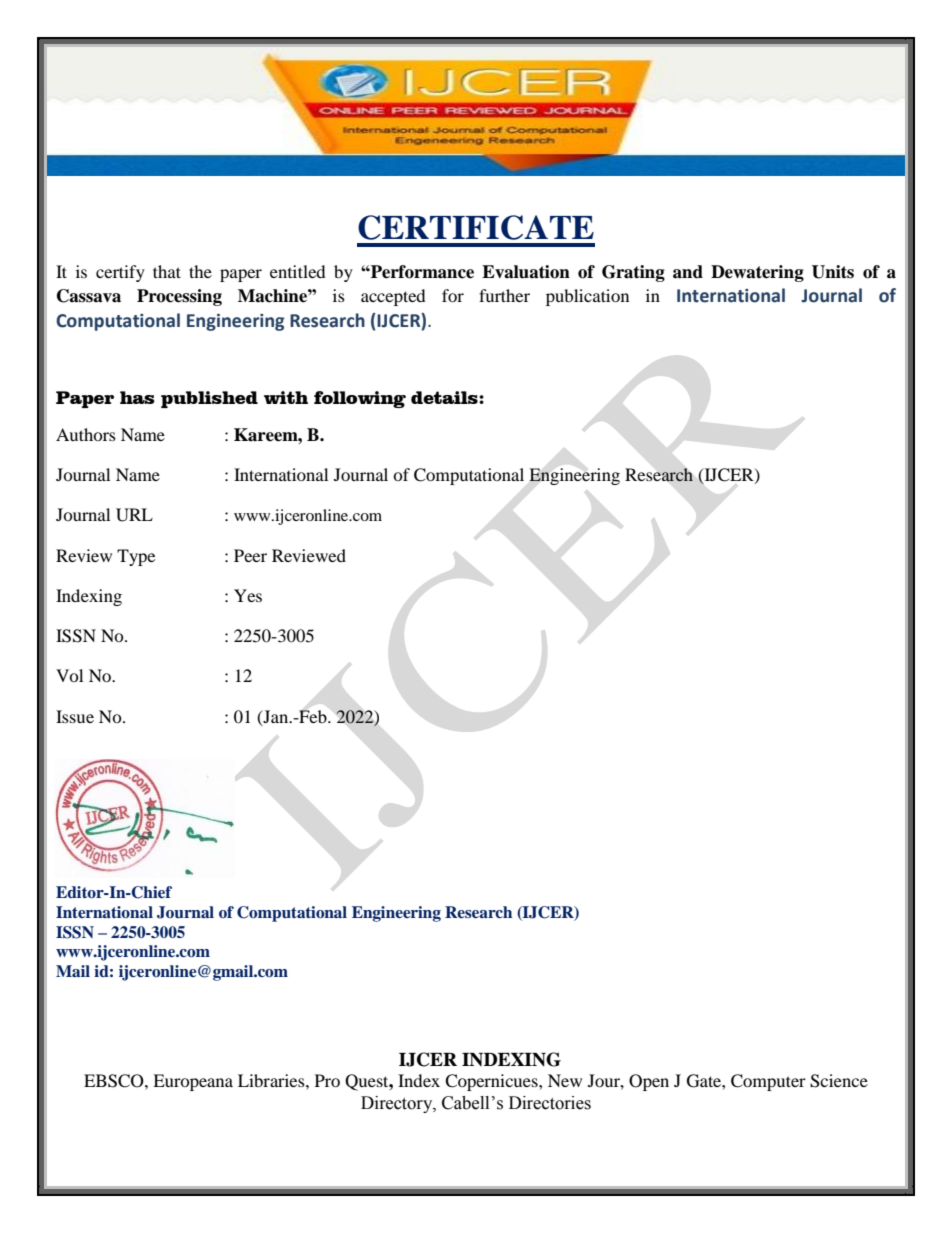 This screenshot has width=952, height=1233. Describe the element at coordinates (757, 273) in the screenshot. I see `Dewatering` at that location.
